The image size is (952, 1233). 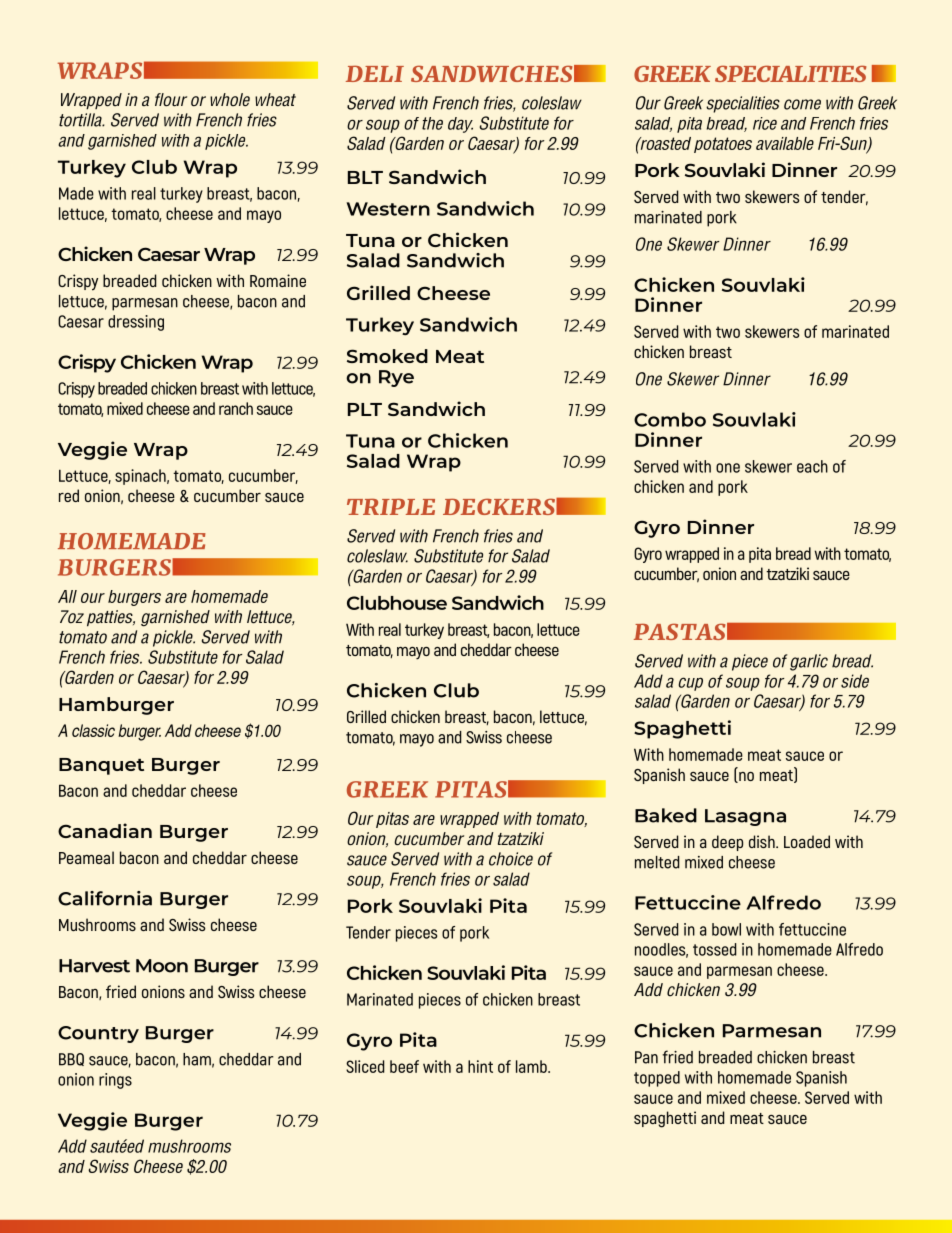 What do you see at coordinates (115, 1081) in the screenshot?
I see `rings` at bounding box center [115, 1081].
